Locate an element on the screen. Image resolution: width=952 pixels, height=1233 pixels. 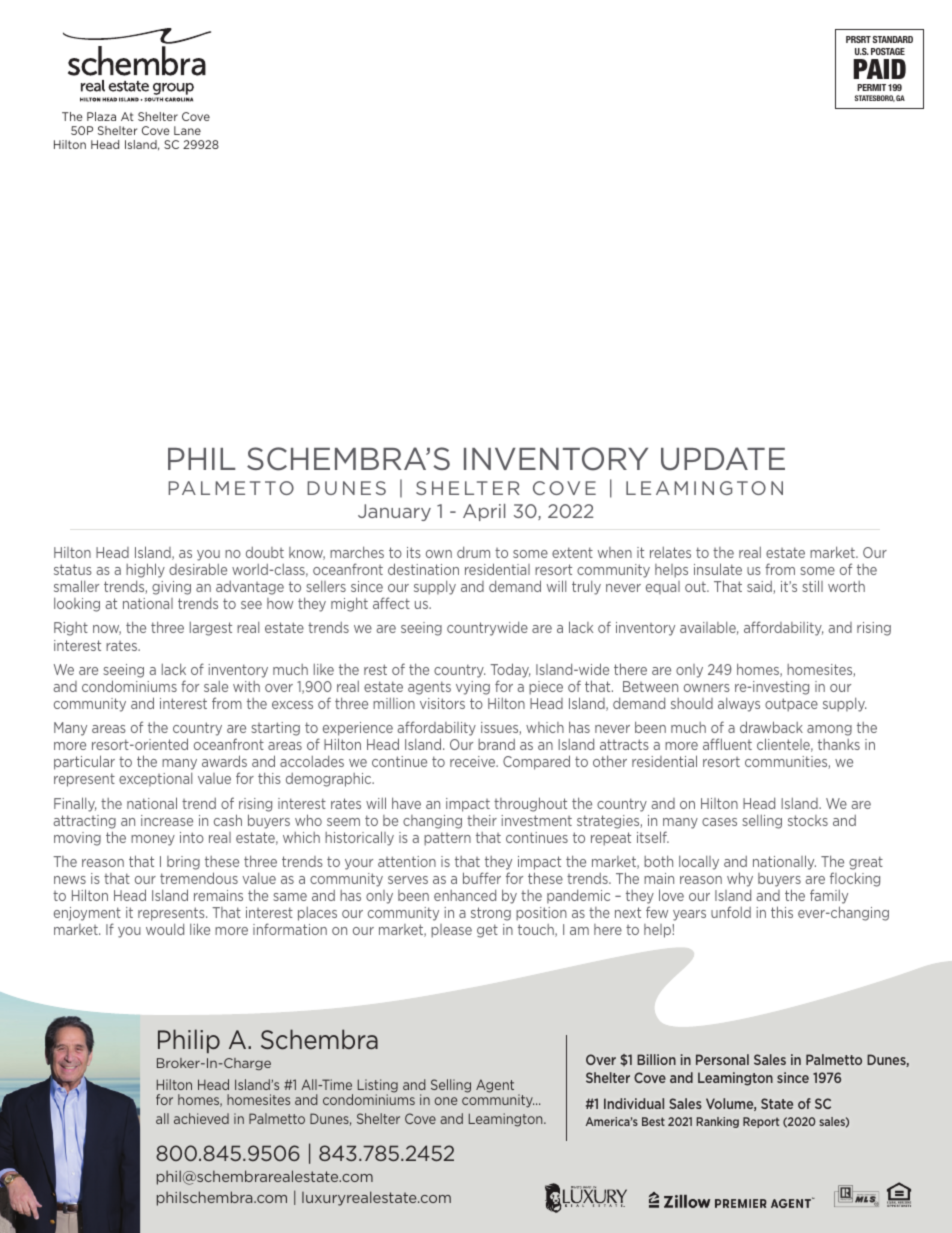
Lane is located at coordinates (187, 130).
